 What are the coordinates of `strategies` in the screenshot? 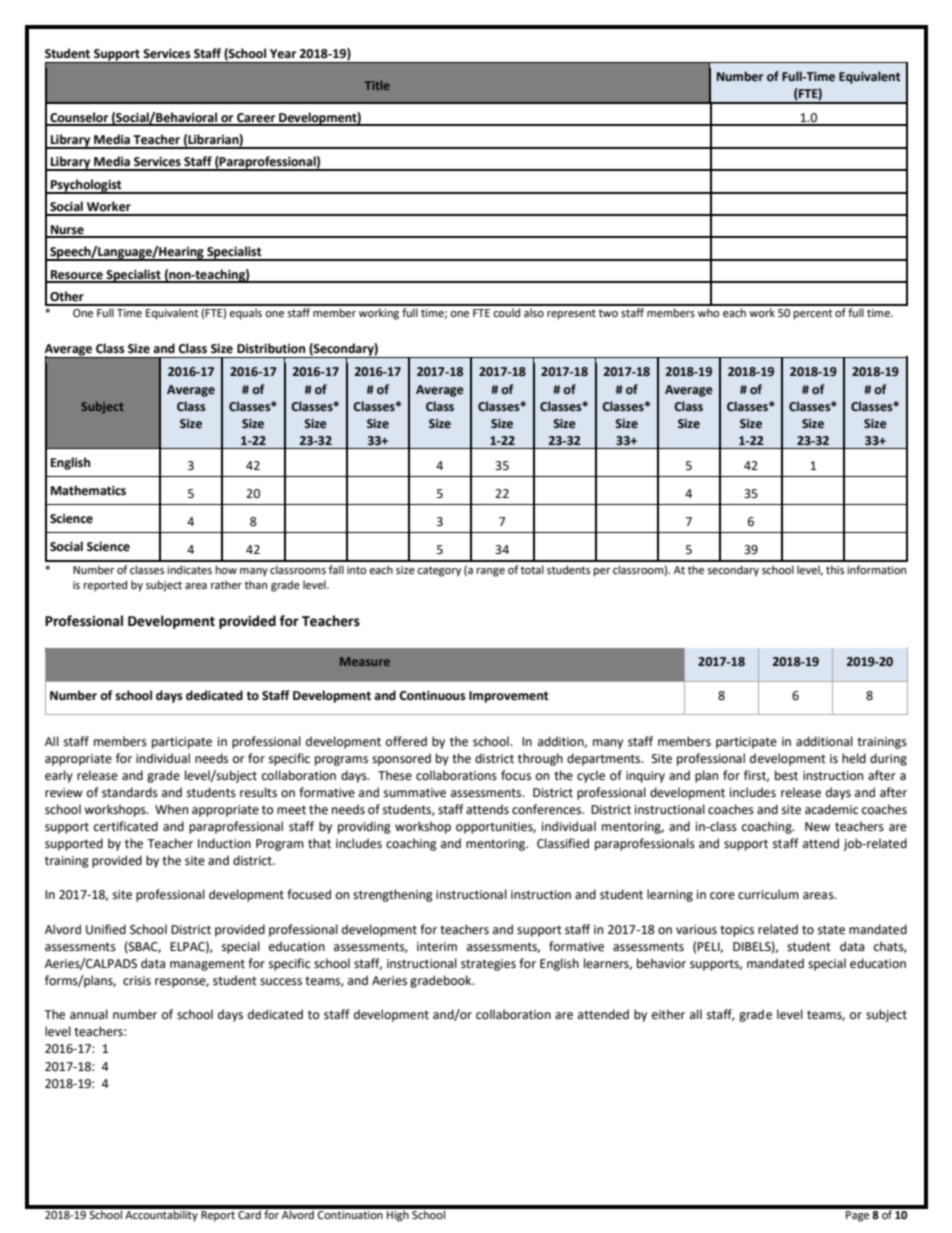 It's located at (488, 965).
